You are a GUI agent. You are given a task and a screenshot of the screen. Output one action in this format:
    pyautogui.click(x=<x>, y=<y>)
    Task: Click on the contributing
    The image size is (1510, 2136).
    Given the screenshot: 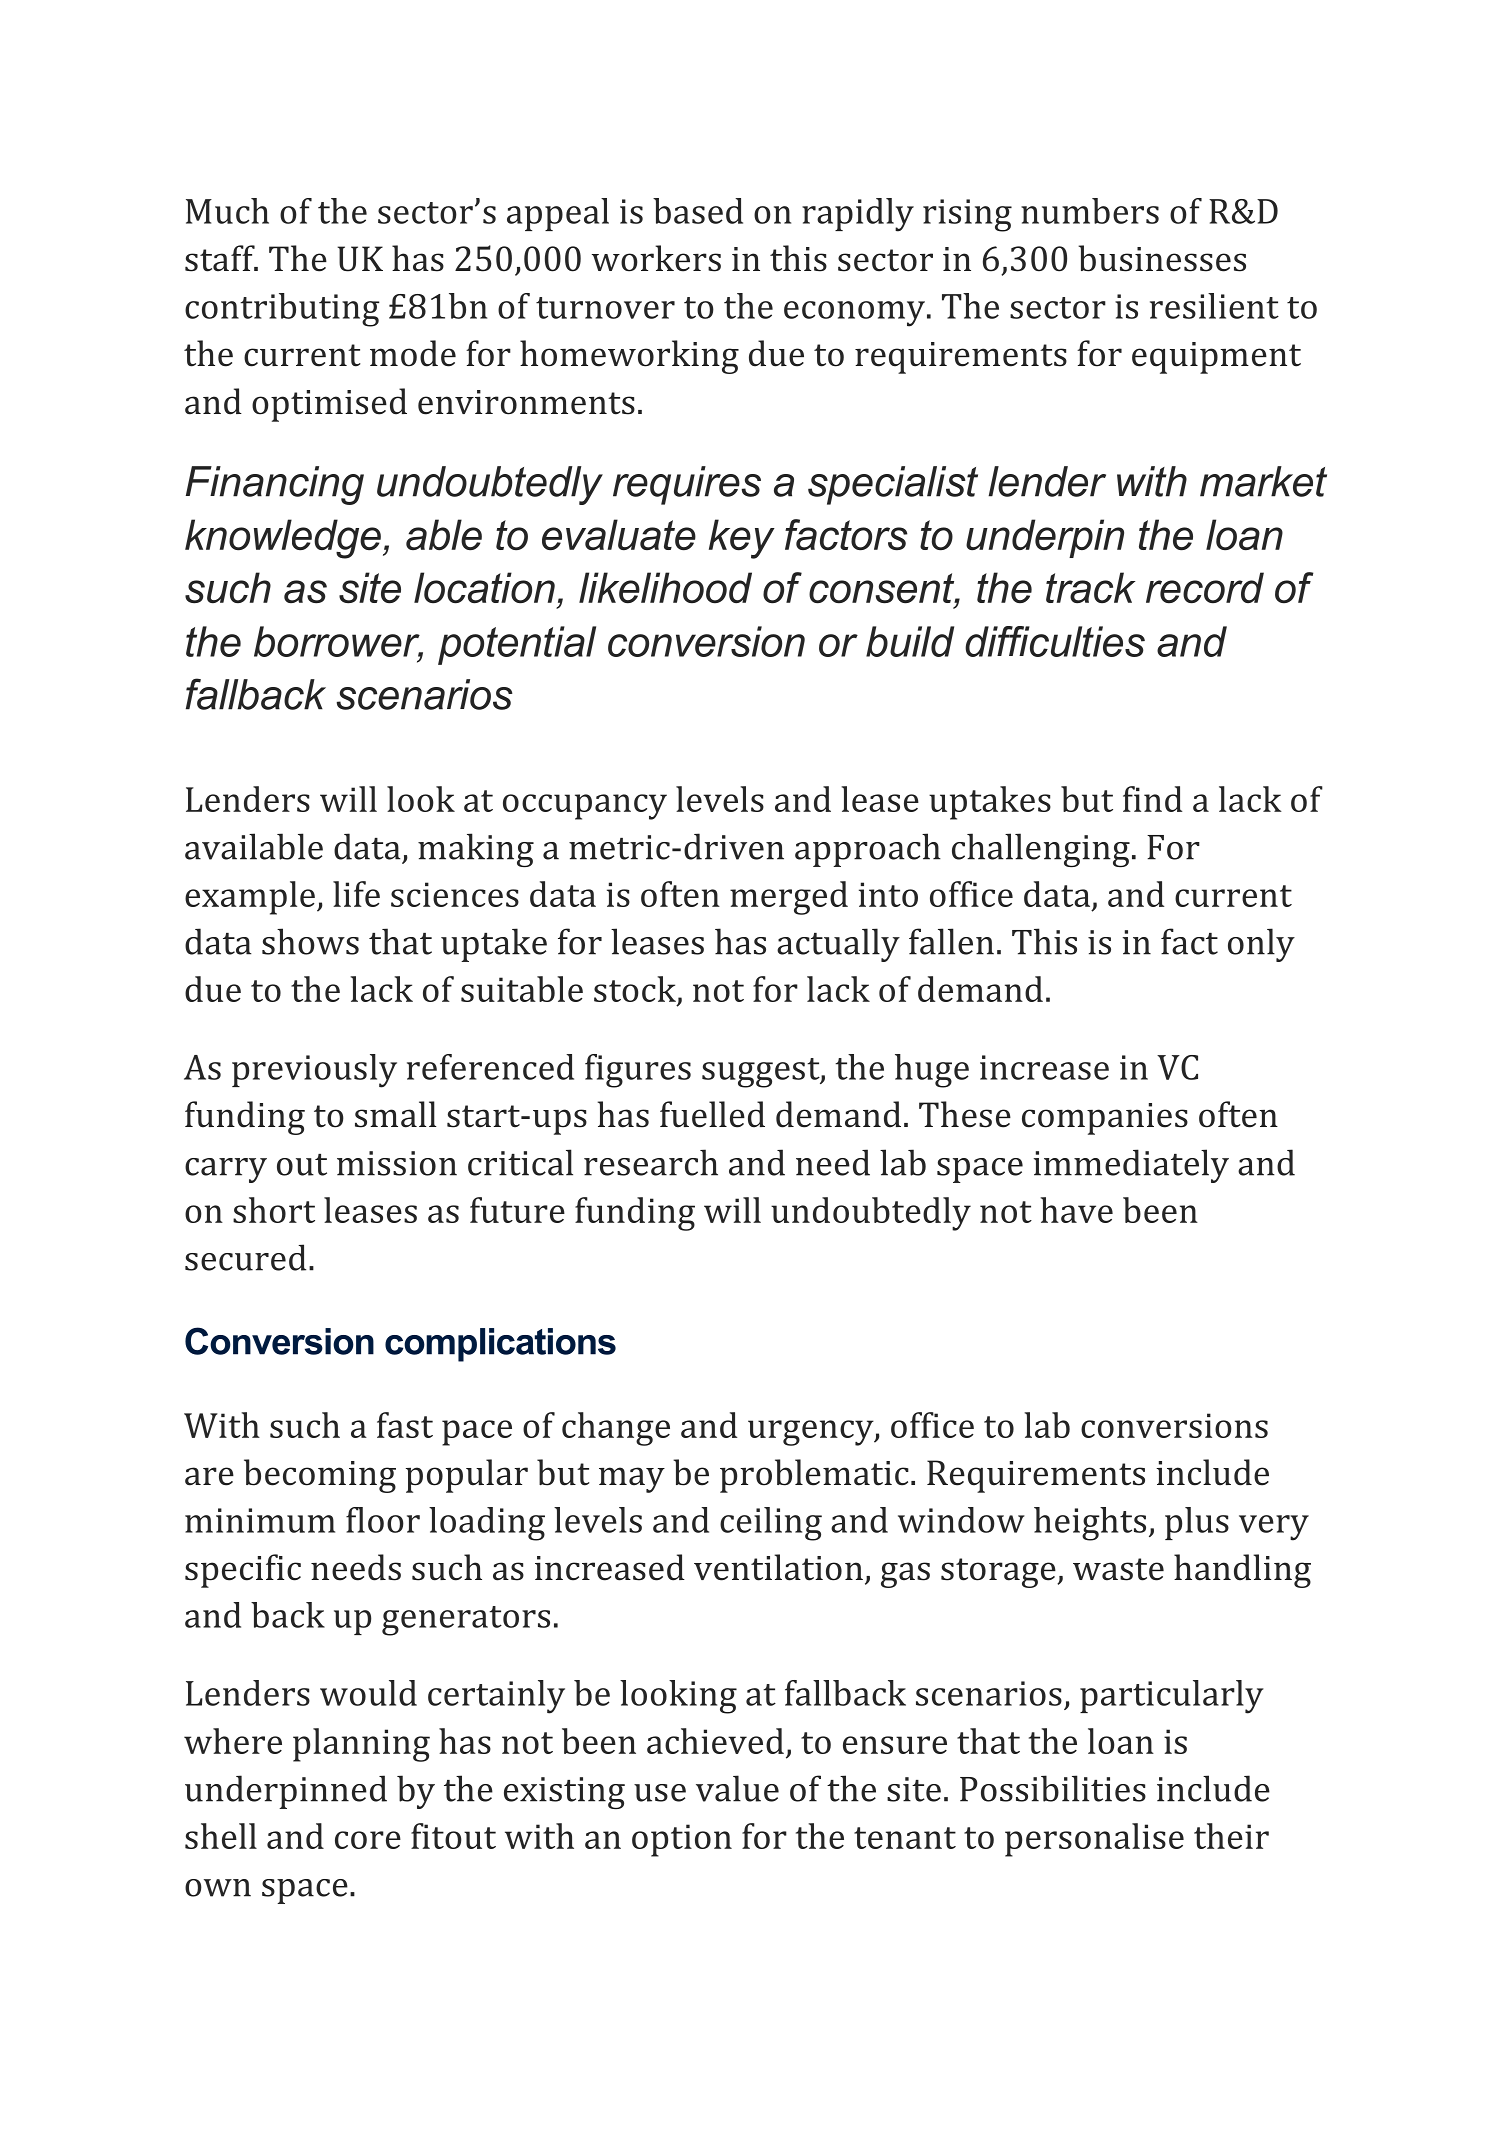 What is the action you would take?
    pyautogui.click(x=282, y=310)
